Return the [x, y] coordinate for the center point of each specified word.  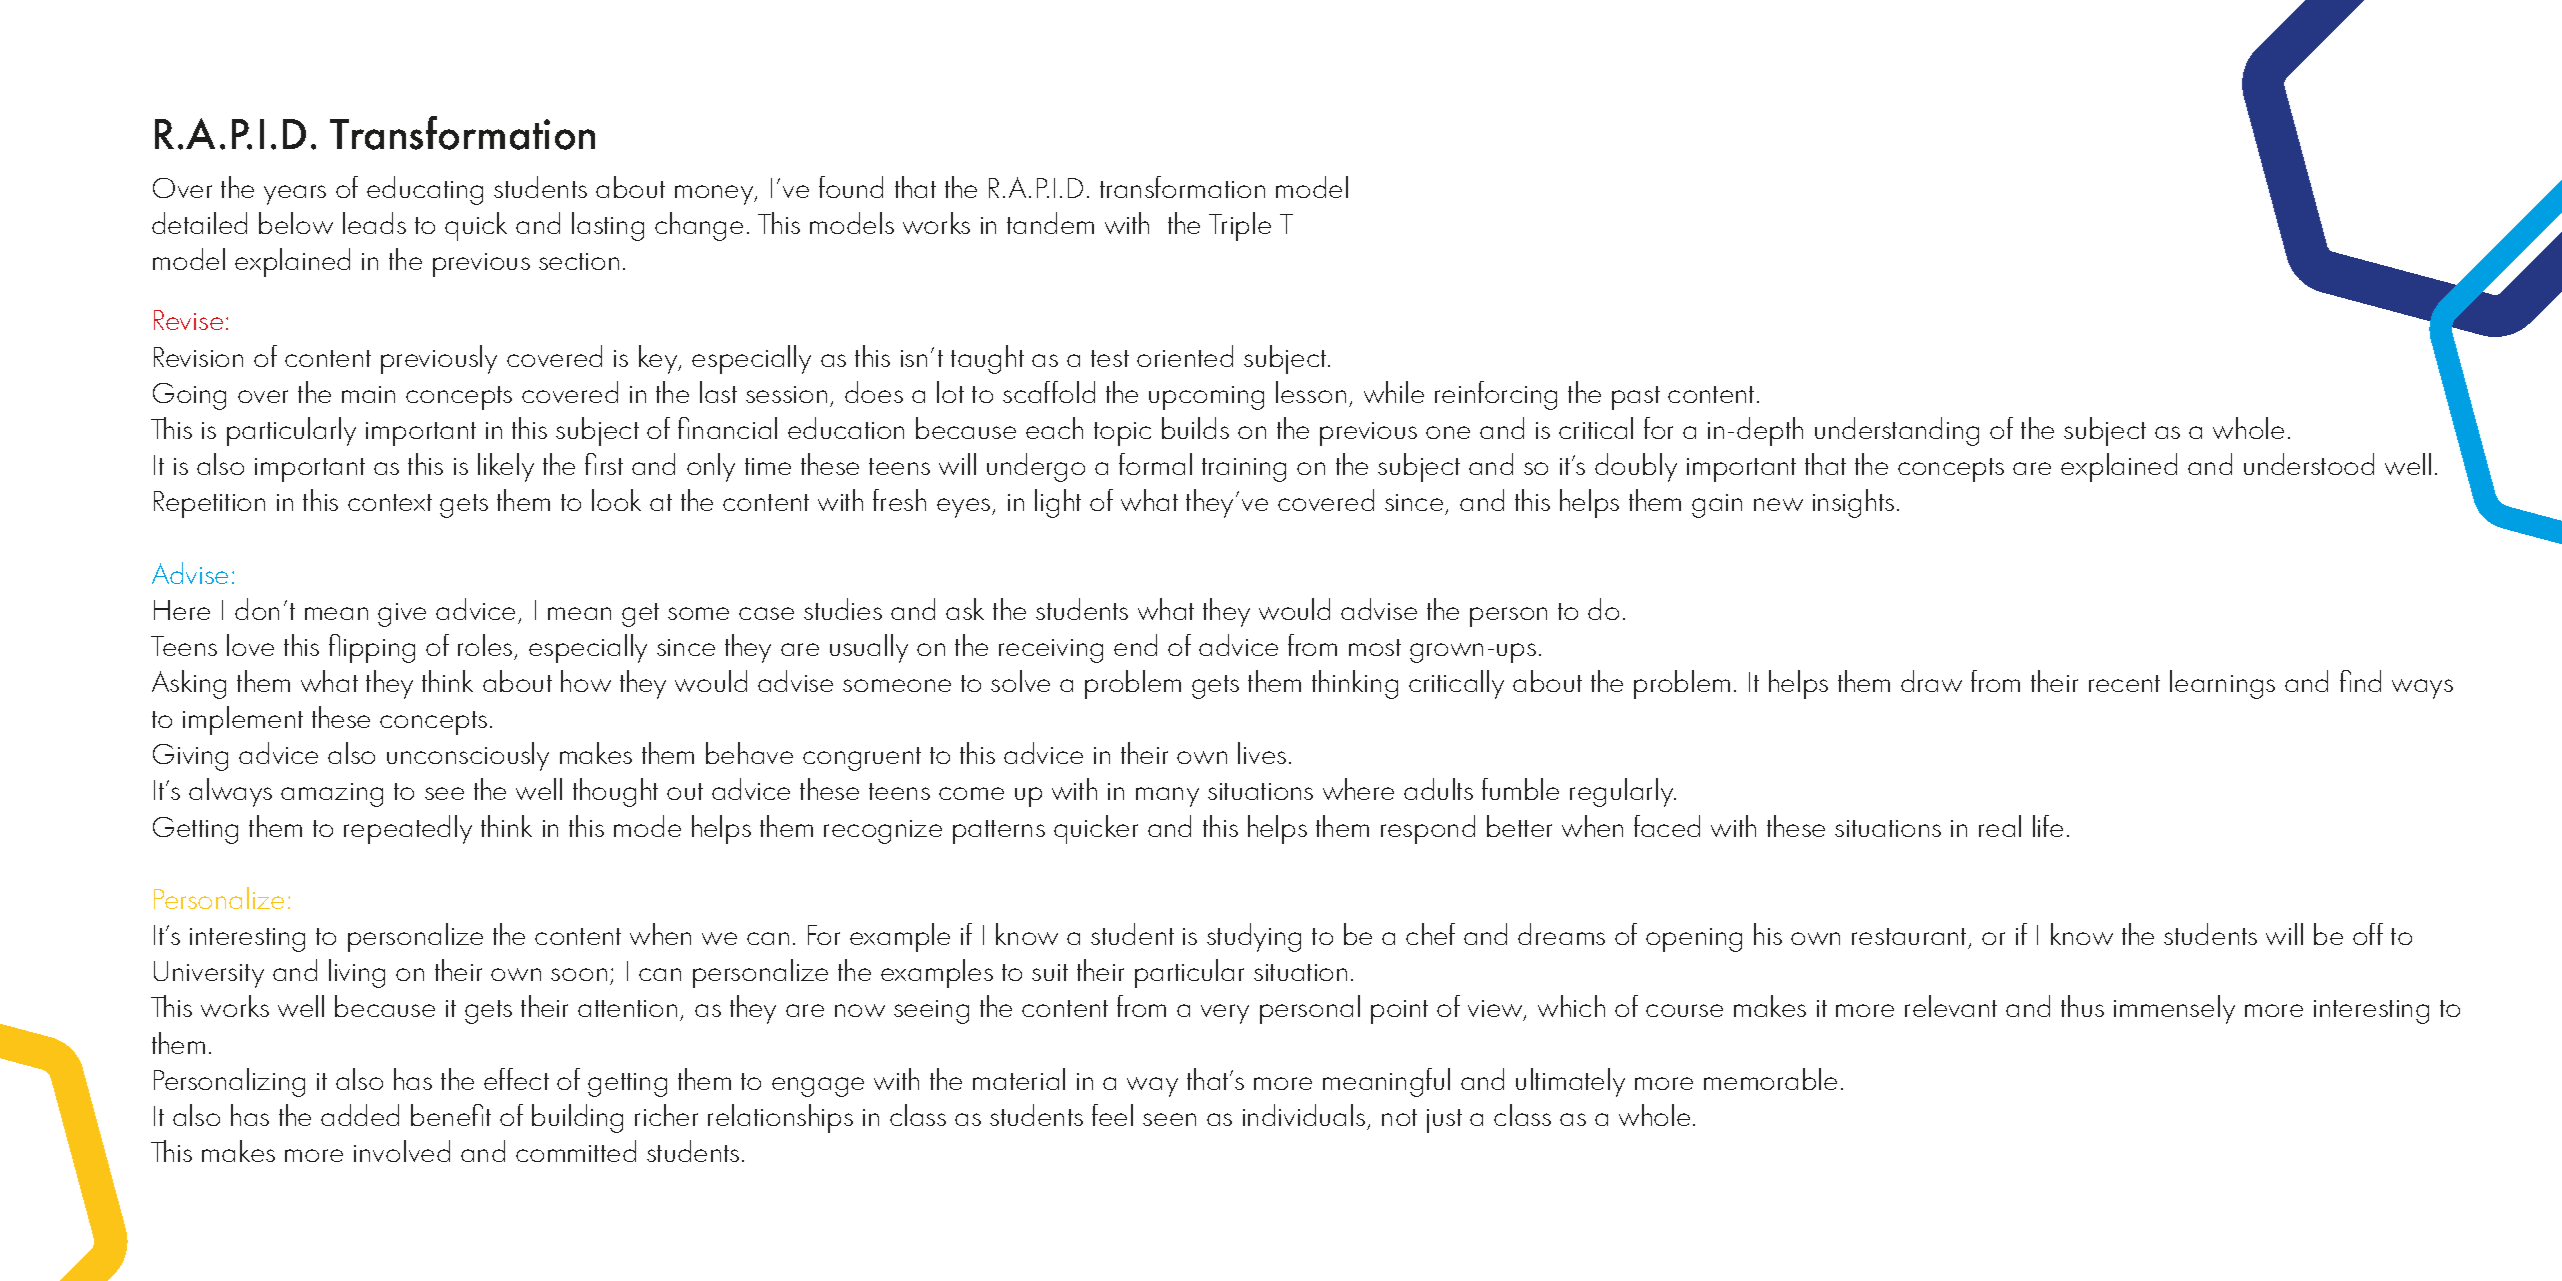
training [1244, 470]
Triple [1240, 226]
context [390, 502]
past [1636, 398]
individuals [1305, 1117]
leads [374, 223]
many [1167, 797]
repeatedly [408, 829]
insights [1853, 503]
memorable [1770, 1079]
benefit [451, 1115]
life [2048, 826]
